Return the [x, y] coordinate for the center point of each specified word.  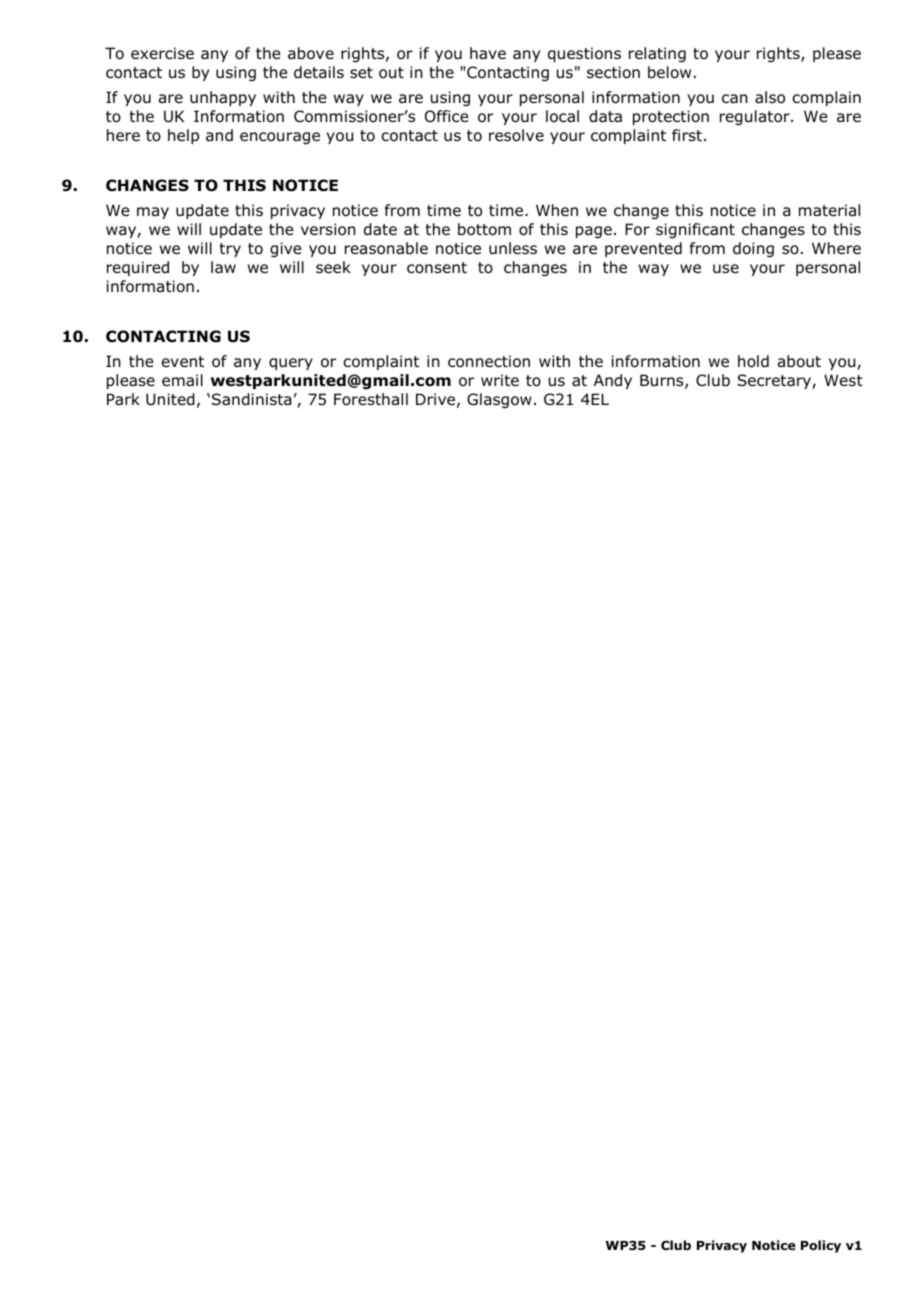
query [291, 364]
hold [753, 361]
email [182, 380]
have [488, 53]
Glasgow [499, 400]
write [500, 380]
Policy [821, 1246]
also [770, 97]
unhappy [223, 98]
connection [489, 361]
